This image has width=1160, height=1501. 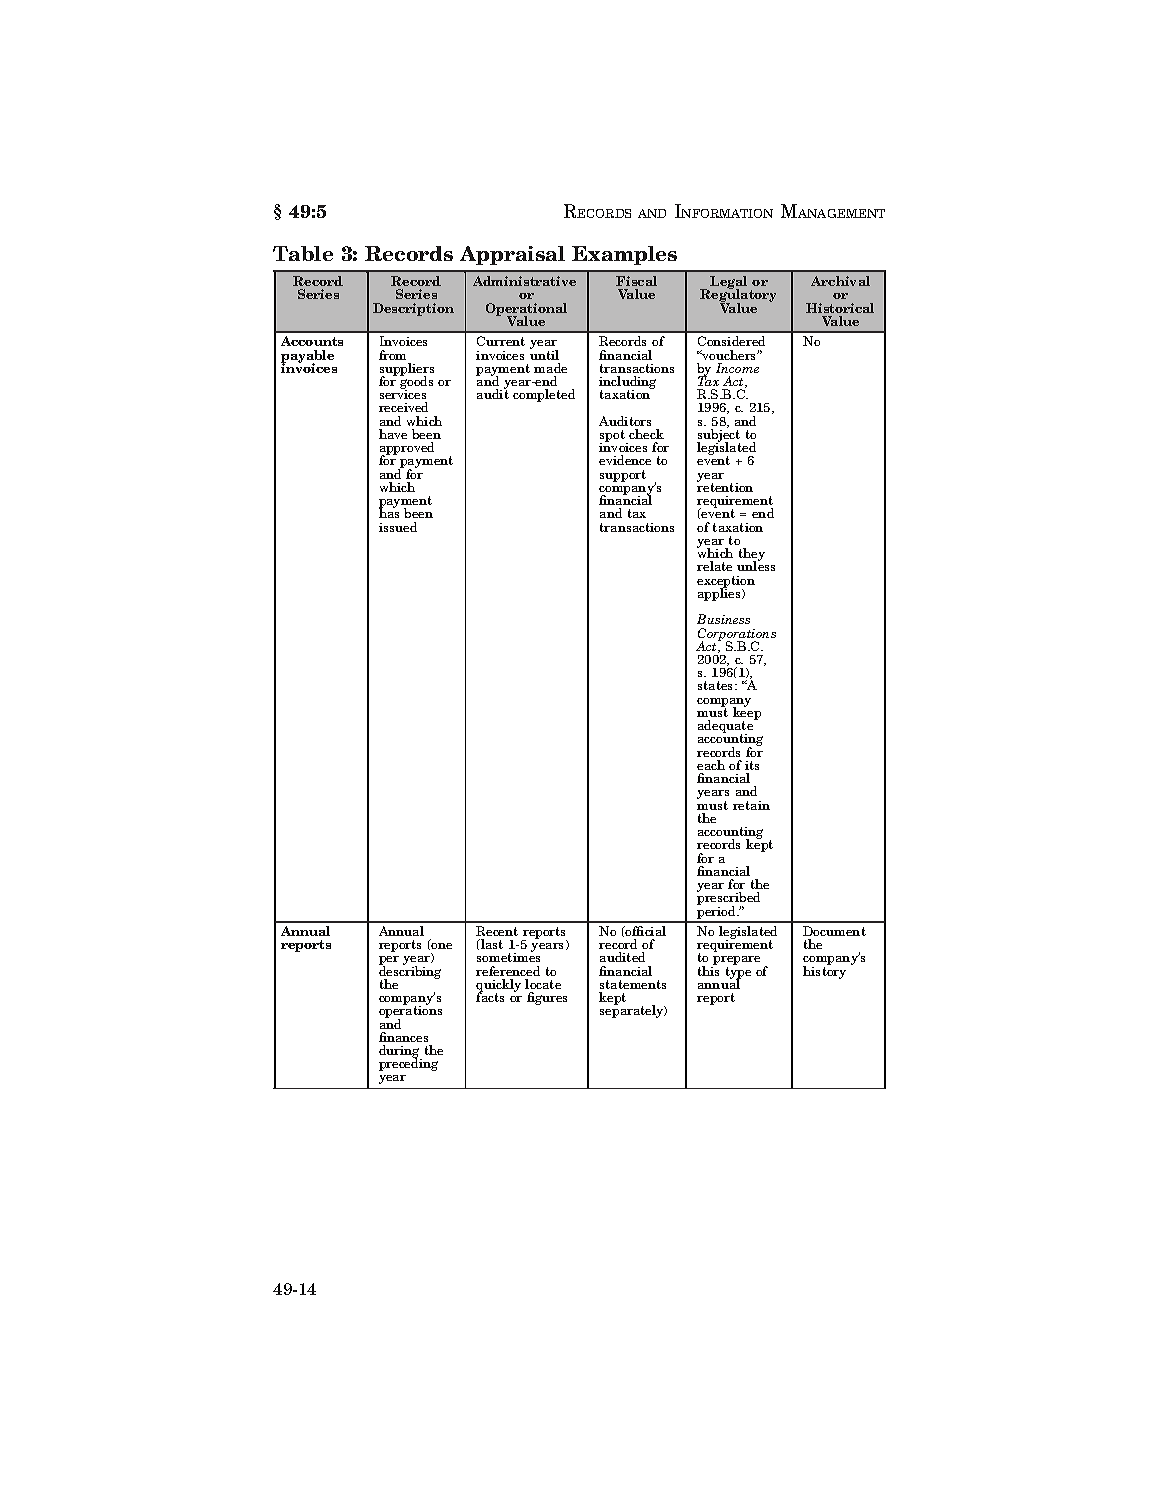 I want to click on support, so click(x=623, y=476).
